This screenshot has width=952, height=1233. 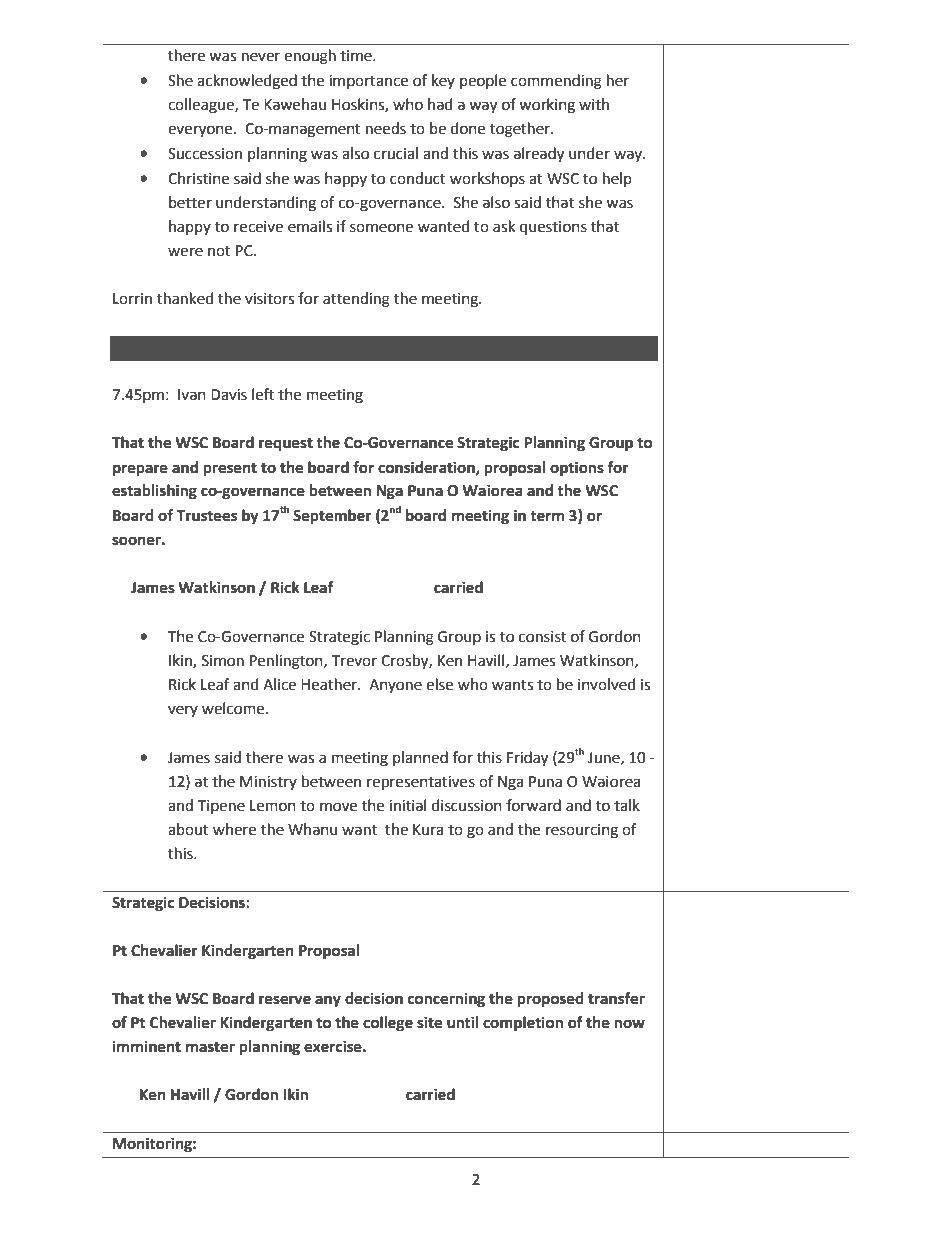 What do you see at coordinates (388, 1024) in the screenshot?
I see `college` at bounding box center [388, 1024].
